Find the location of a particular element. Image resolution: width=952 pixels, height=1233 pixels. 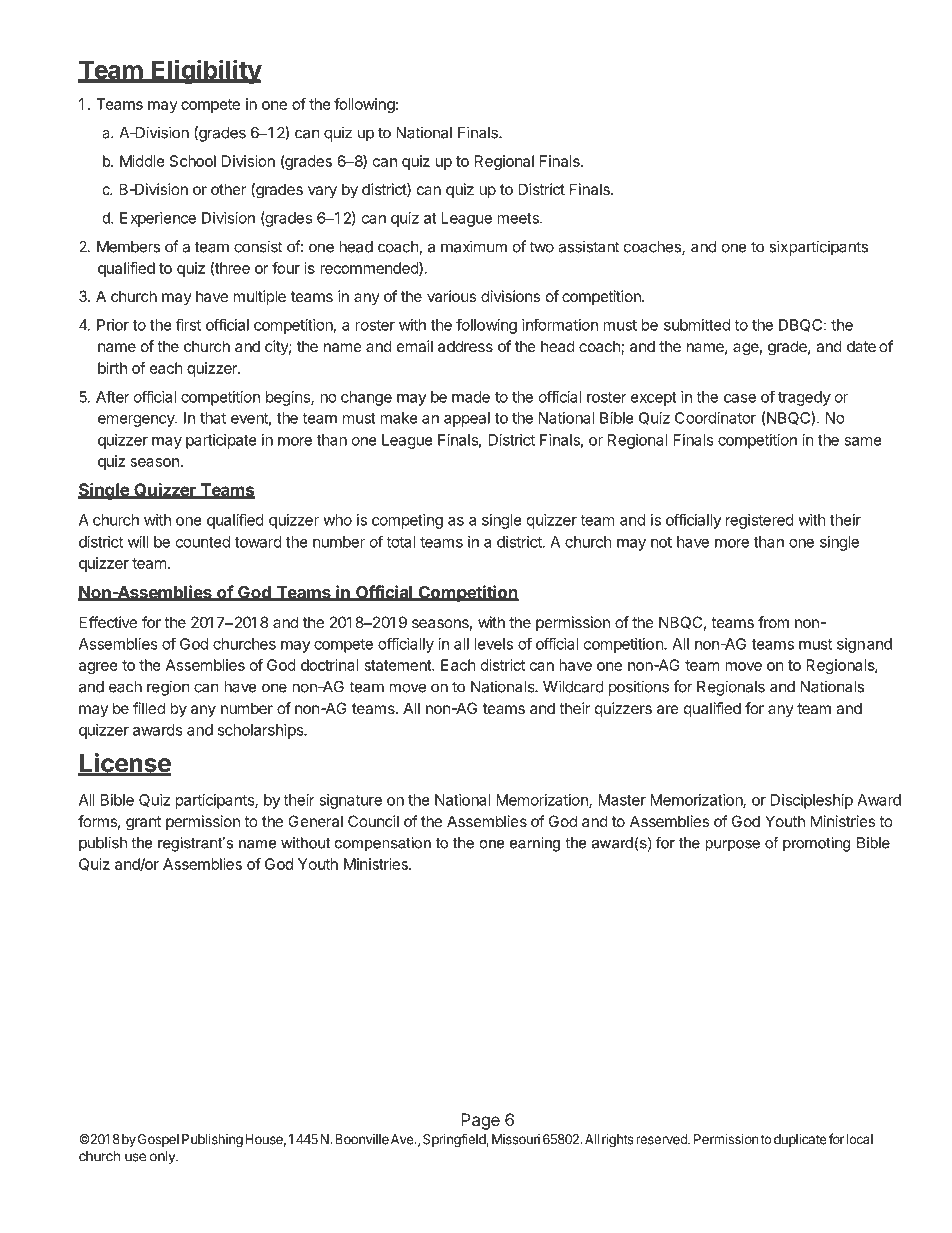

Eligibility is located at coordinates (206, 71).
